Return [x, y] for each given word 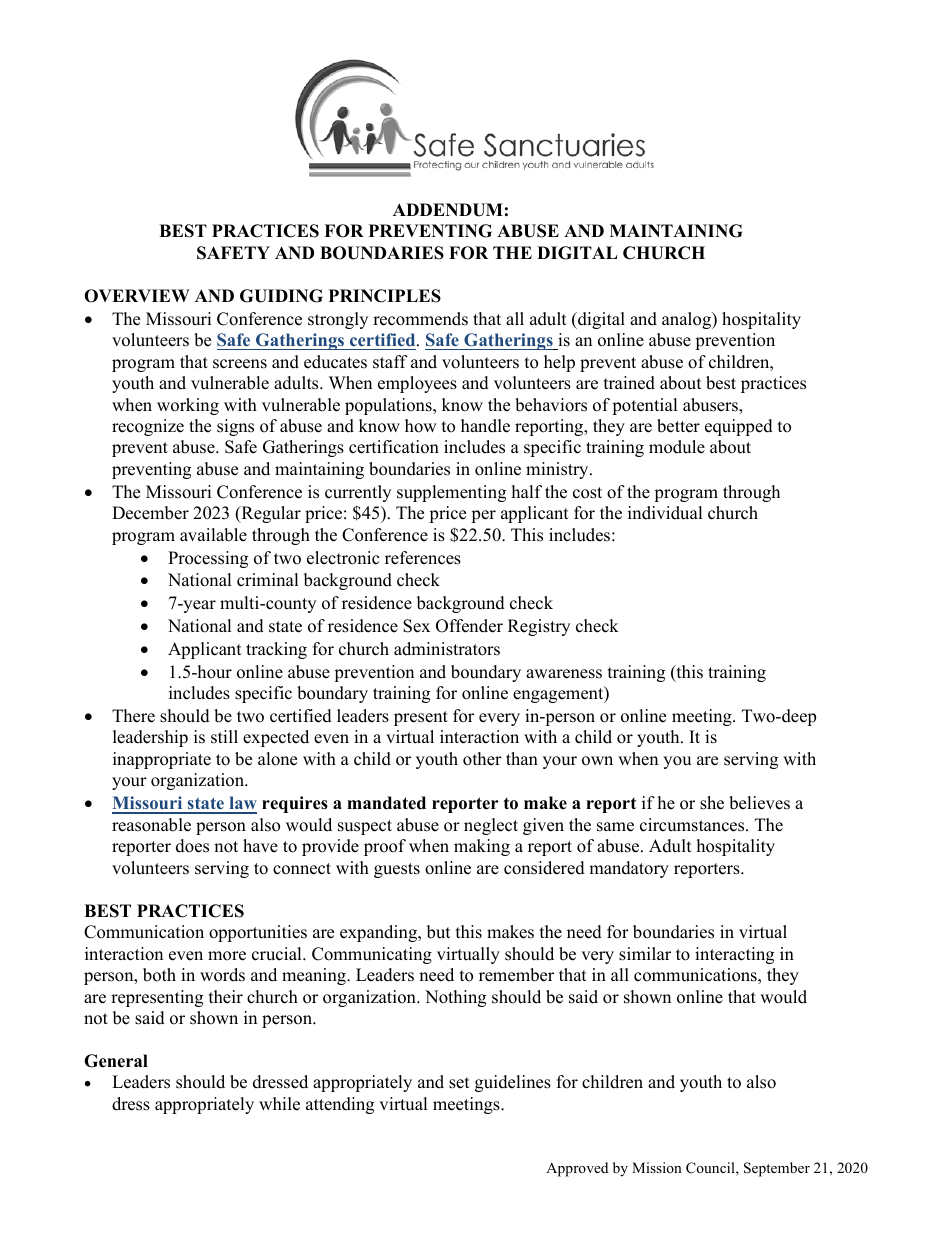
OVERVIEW [136, 296]
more [227, 956]
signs [235, 427]
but [439, 932]
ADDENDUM [448, 210]
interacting [734, 955]
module [677, 447]
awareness [564, 674]
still [224, 737]
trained [629, 383]
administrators [447, 649]
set [459, 1083]
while [279, 1104]
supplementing [451, 493]
